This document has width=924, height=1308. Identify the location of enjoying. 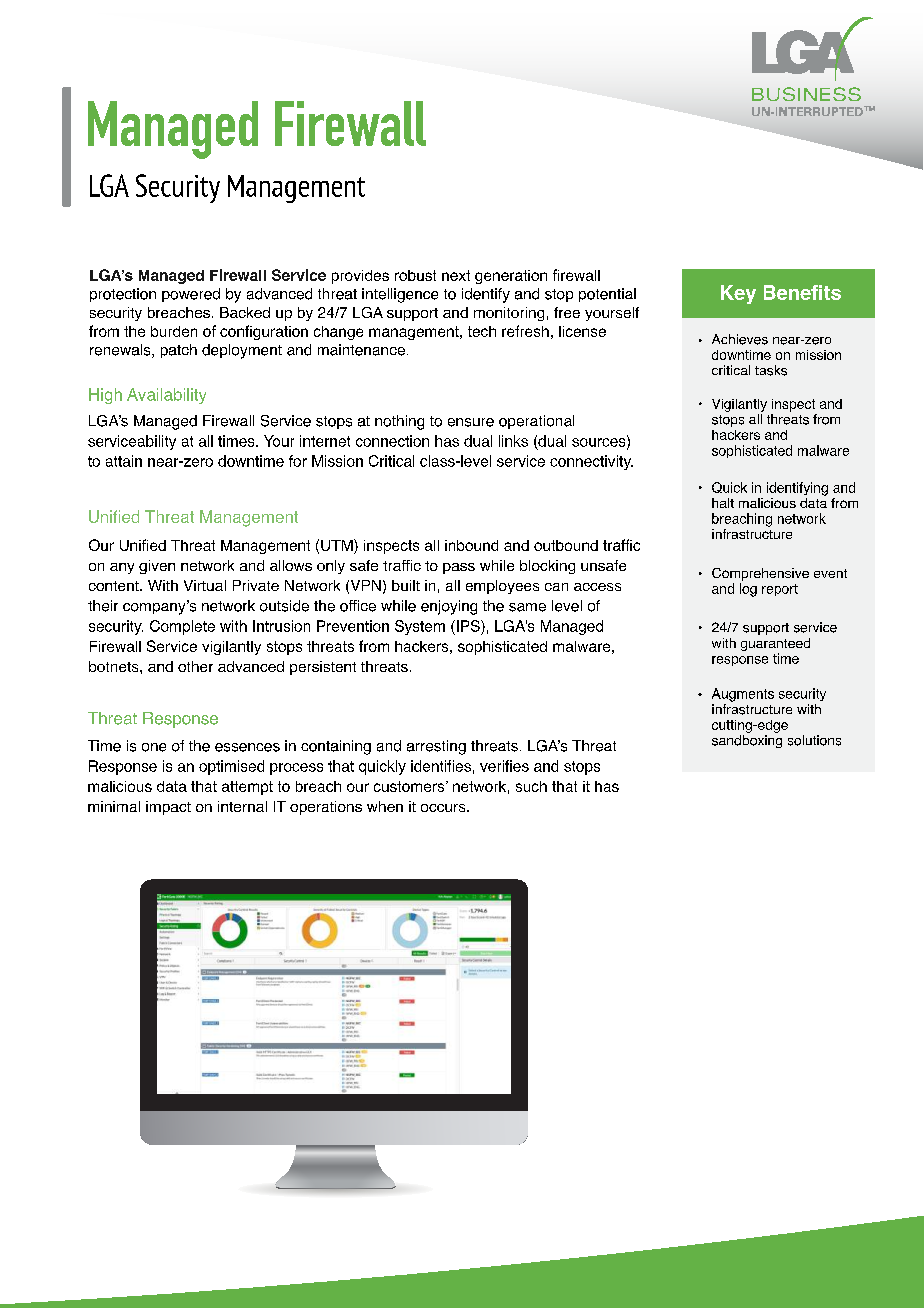
(449, 607).
